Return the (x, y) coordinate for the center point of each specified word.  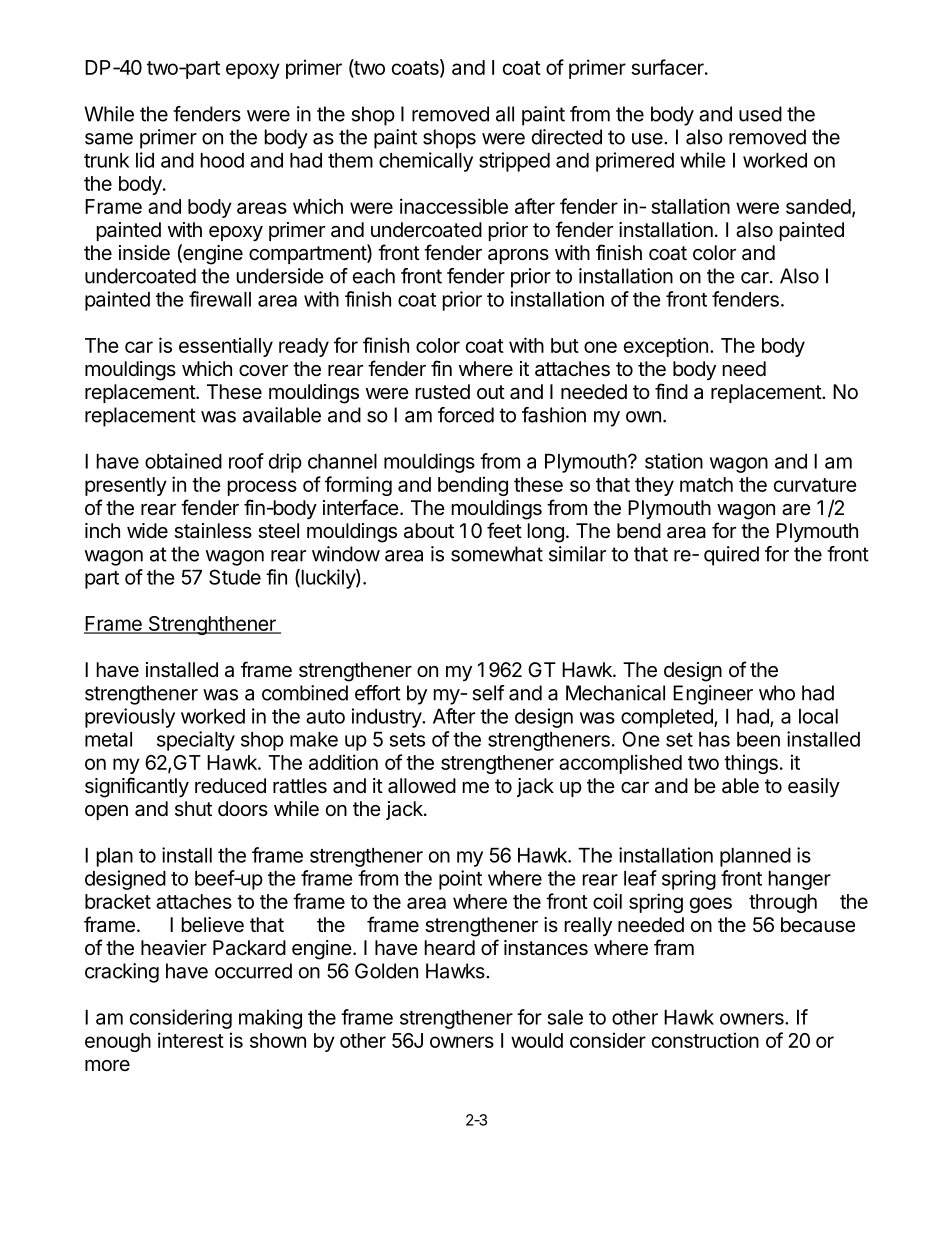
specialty (196, 741)
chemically (426, 162)
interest (191, 1040)
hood (222, 160)
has (714, 739)
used (760, 114)
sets (407, 740)
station (674, 461)
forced (466, 415)
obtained (183, 461)
